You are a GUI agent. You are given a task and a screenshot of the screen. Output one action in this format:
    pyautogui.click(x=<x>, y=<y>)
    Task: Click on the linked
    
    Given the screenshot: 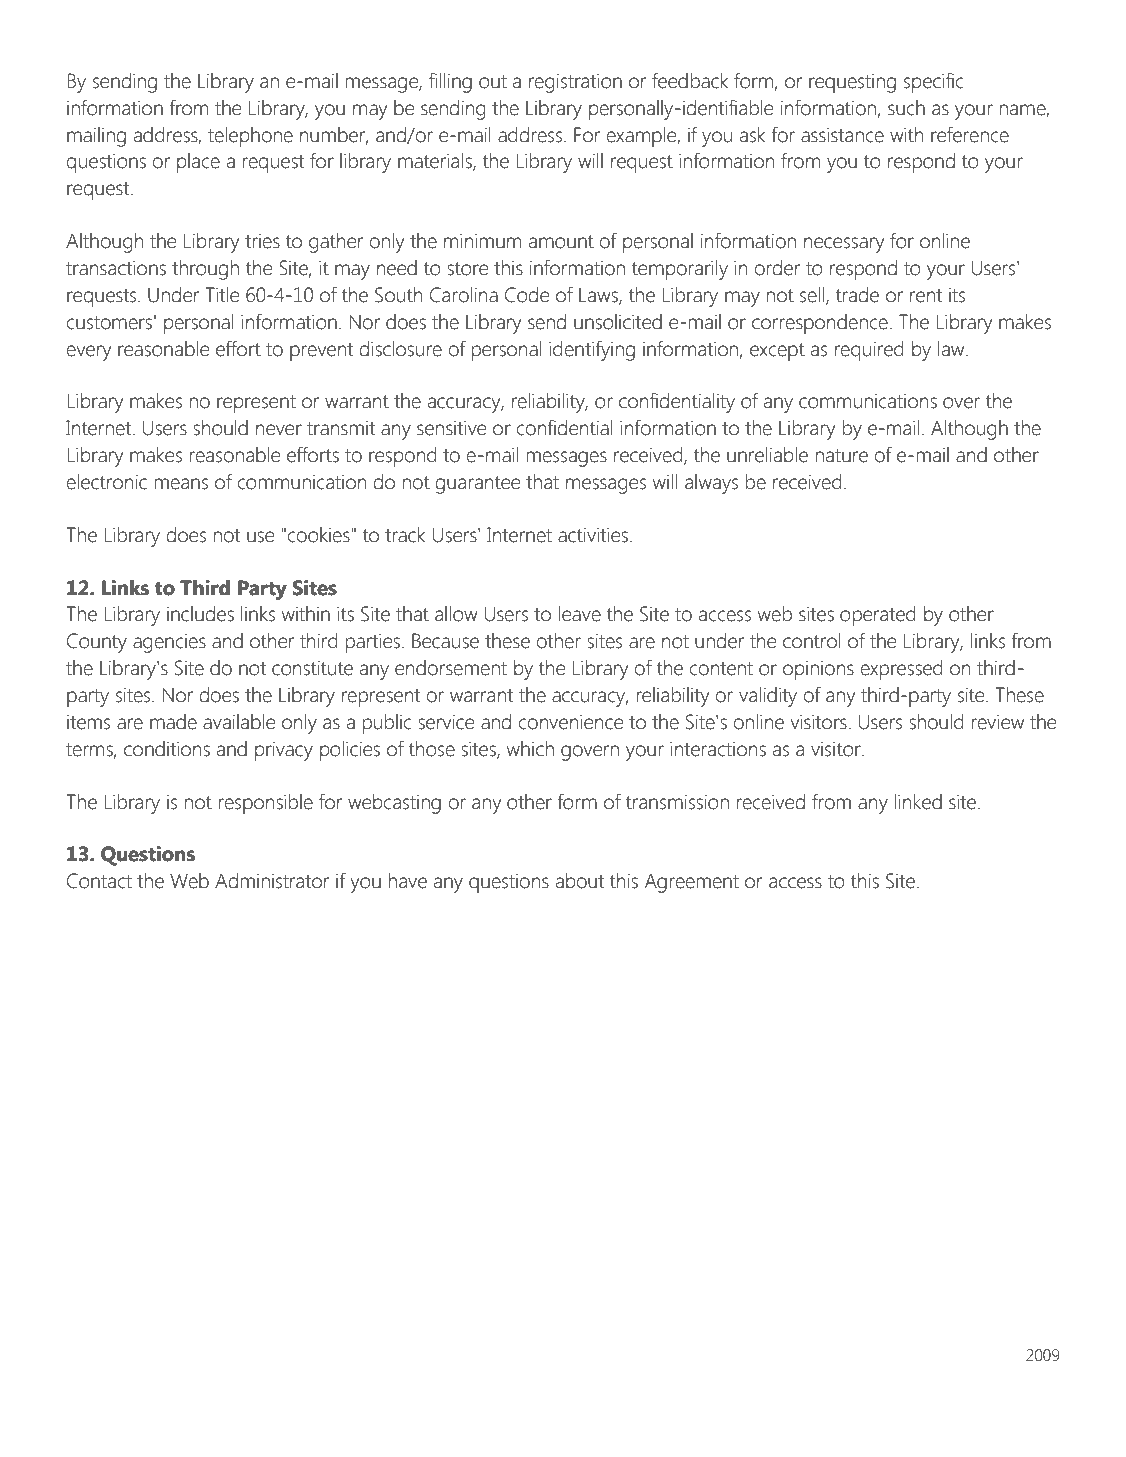 What is the action you would take?
    pyautogui.click(x=918, y=802)
